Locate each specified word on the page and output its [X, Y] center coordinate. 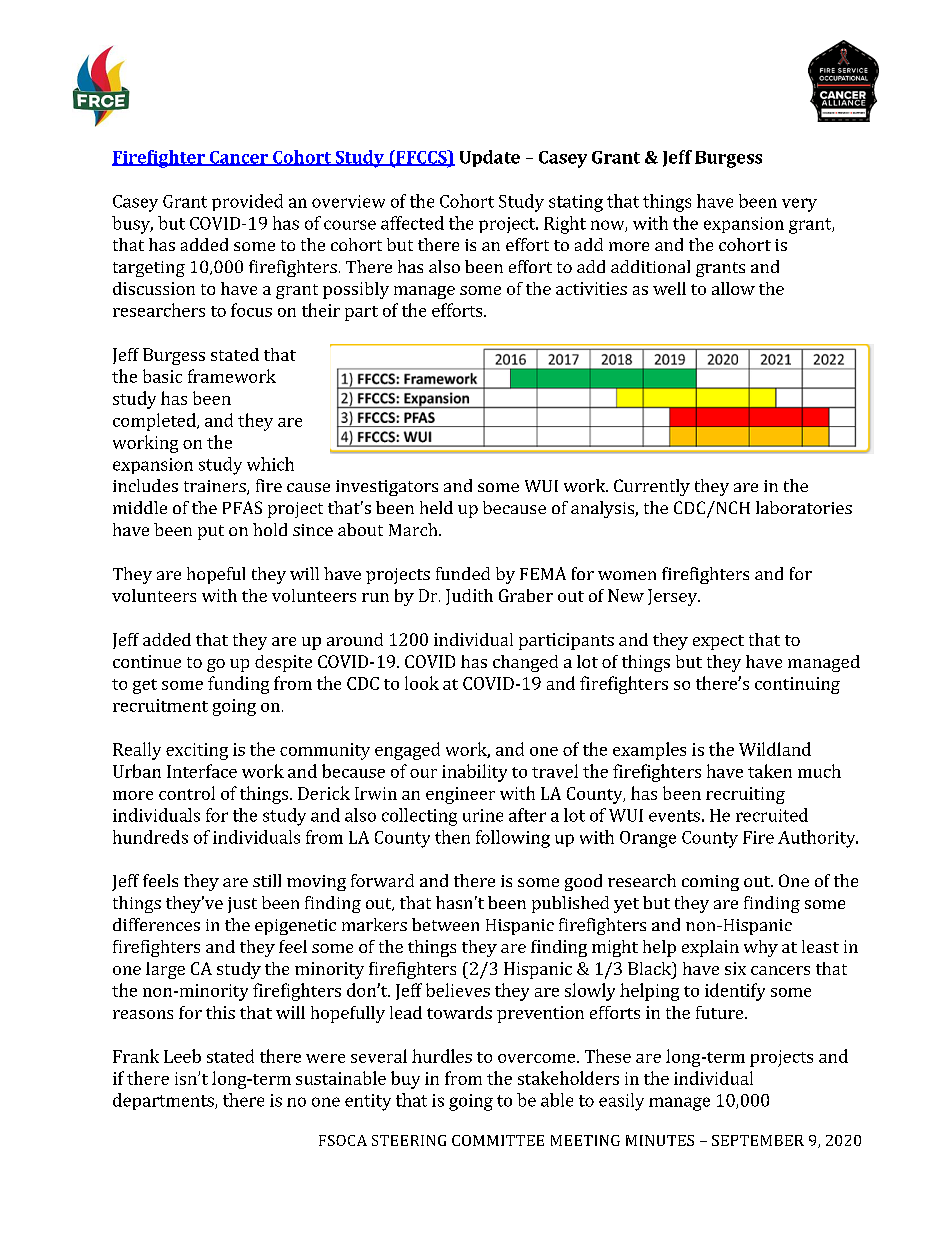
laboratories [804, 507]
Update [490, 158]
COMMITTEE [498, 1140]
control [187, 793]
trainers [216, 487]
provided [247, 202]
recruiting [745, 795]
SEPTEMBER [758, 1140]
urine [483, 815]
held [436, 507]
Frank [136, 1056]
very [799, 205]
